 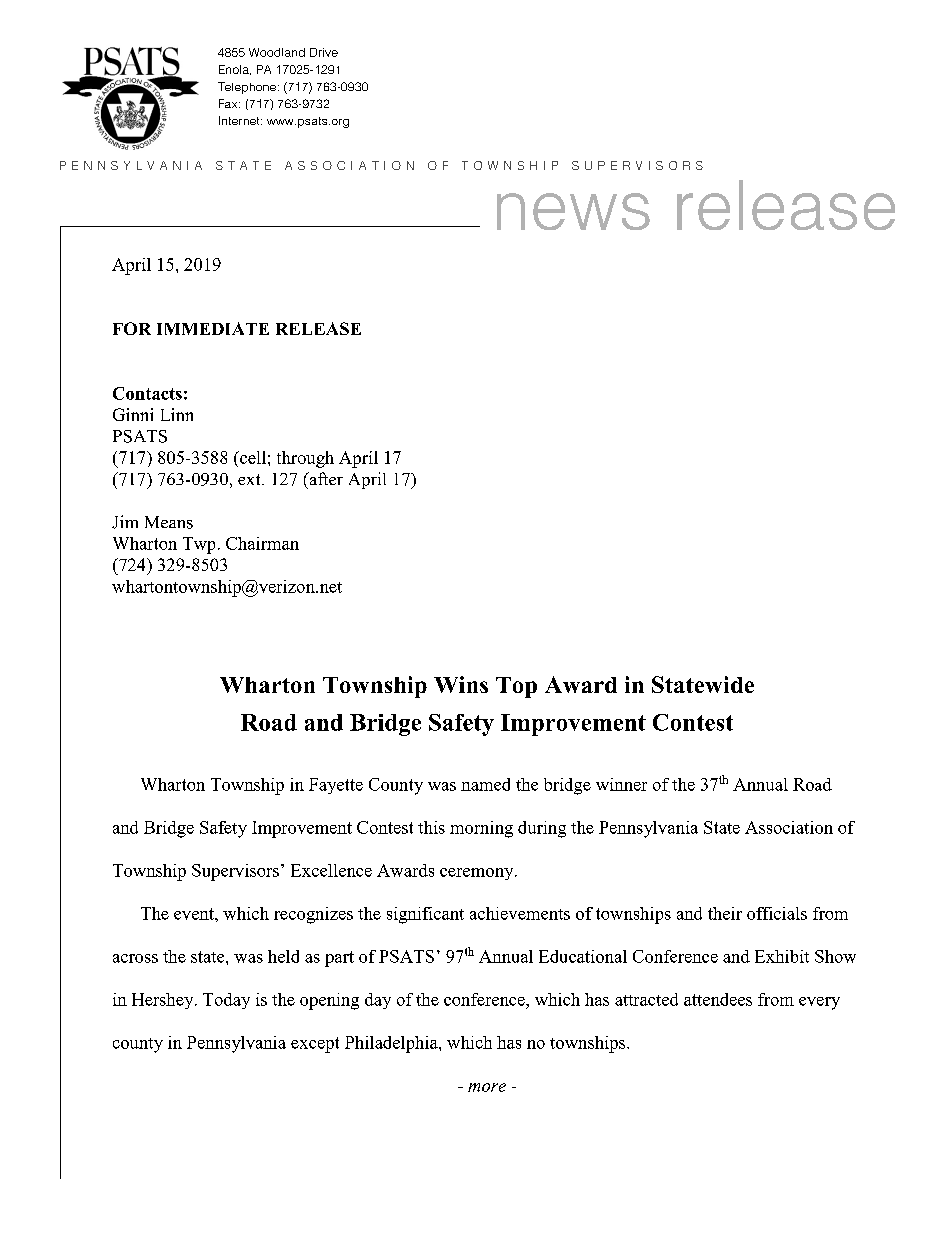 What do you see at coordinates (478, 874) in the document?
I see `ceremony` at bounding box center [478, 874].
